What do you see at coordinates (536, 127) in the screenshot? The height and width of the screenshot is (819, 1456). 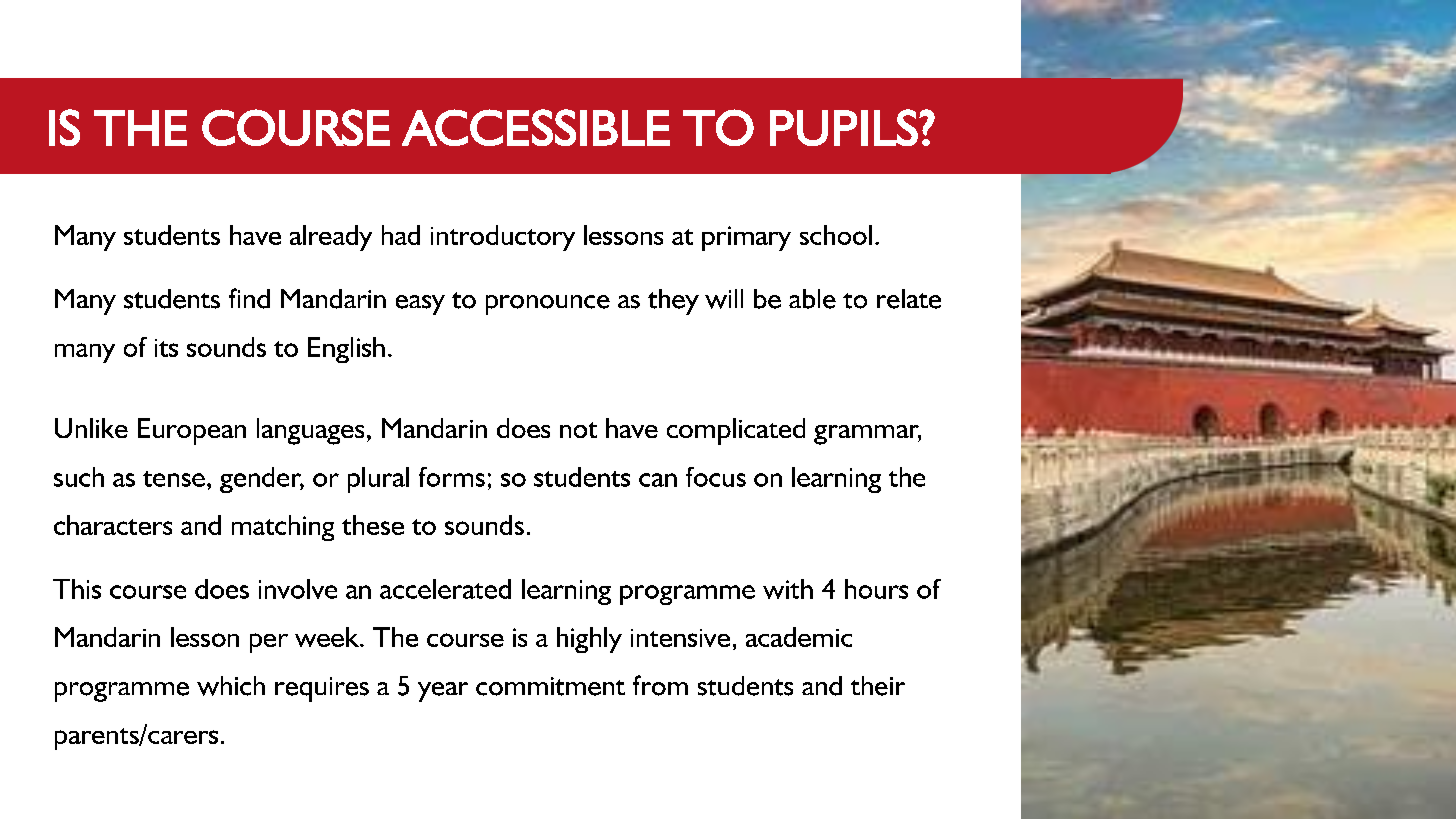 I see `ACCESSIBLE` at bounding box center [536, 127].
